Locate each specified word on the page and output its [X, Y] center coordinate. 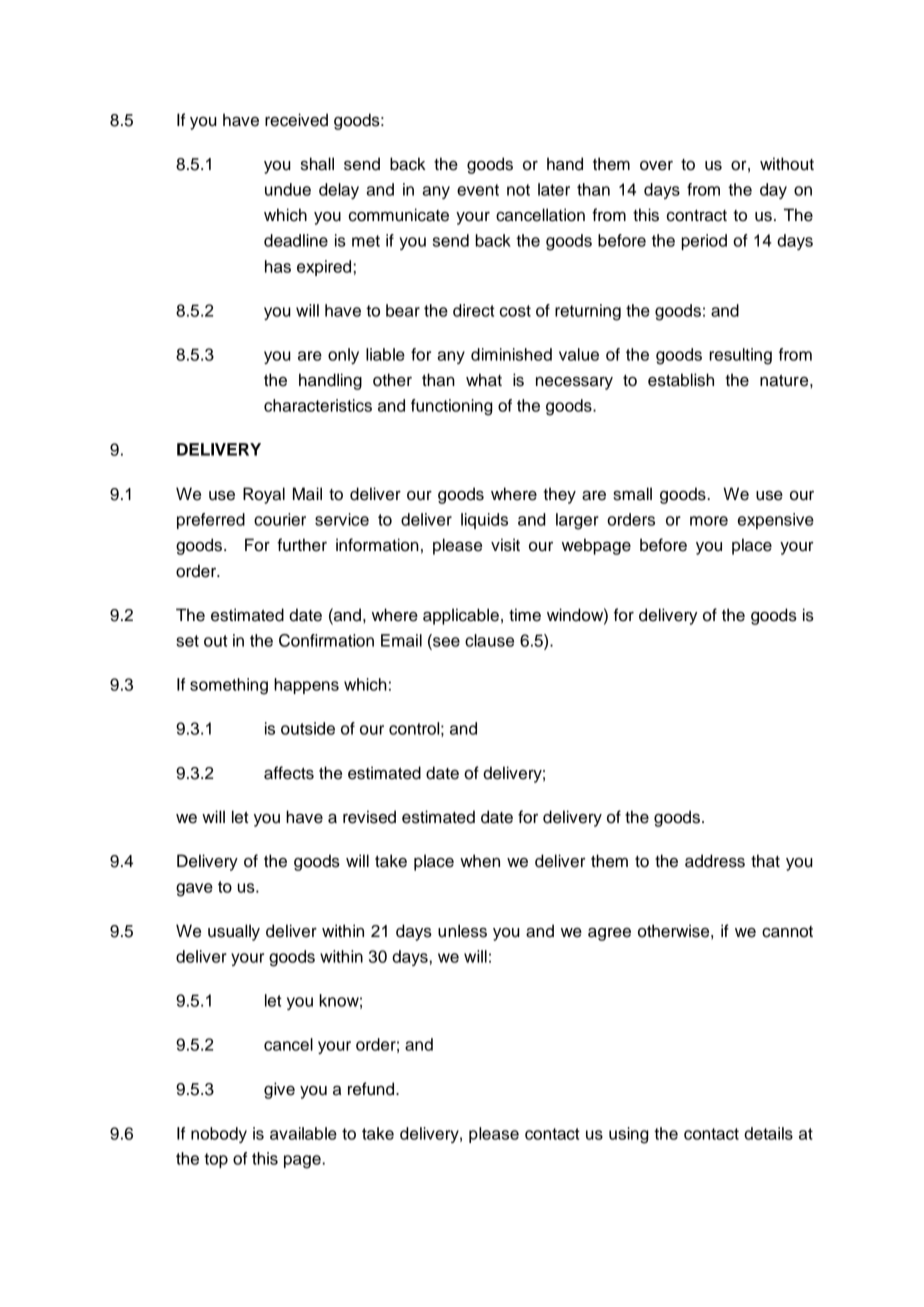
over [656, 166]
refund [372, 1089]
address [715, 861]
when [480, 861]
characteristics [318, 405]
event [478, 190]
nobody [219, 1135]
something [229, 686]
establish [681, 380]
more [709, 521]
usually [234, 932]
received [296, 120]
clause [489, 640]
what [484, 380]
